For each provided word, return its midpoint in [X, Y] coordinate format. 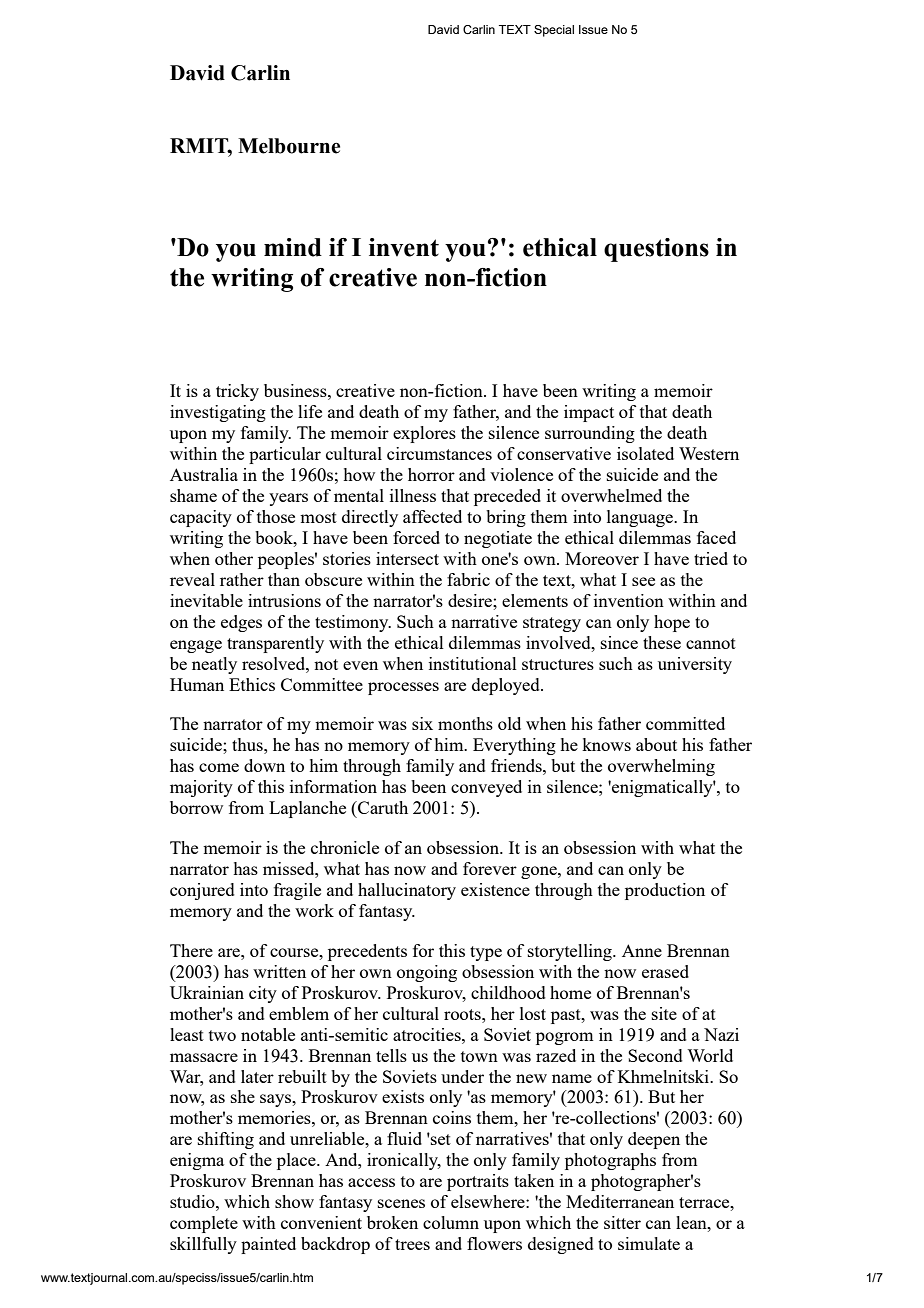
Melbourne [289, 146]
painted [268, 1245]
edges [241, 623]
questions [656, 250]
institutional [473, 663]
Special [554, 31]
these [662, 642]
